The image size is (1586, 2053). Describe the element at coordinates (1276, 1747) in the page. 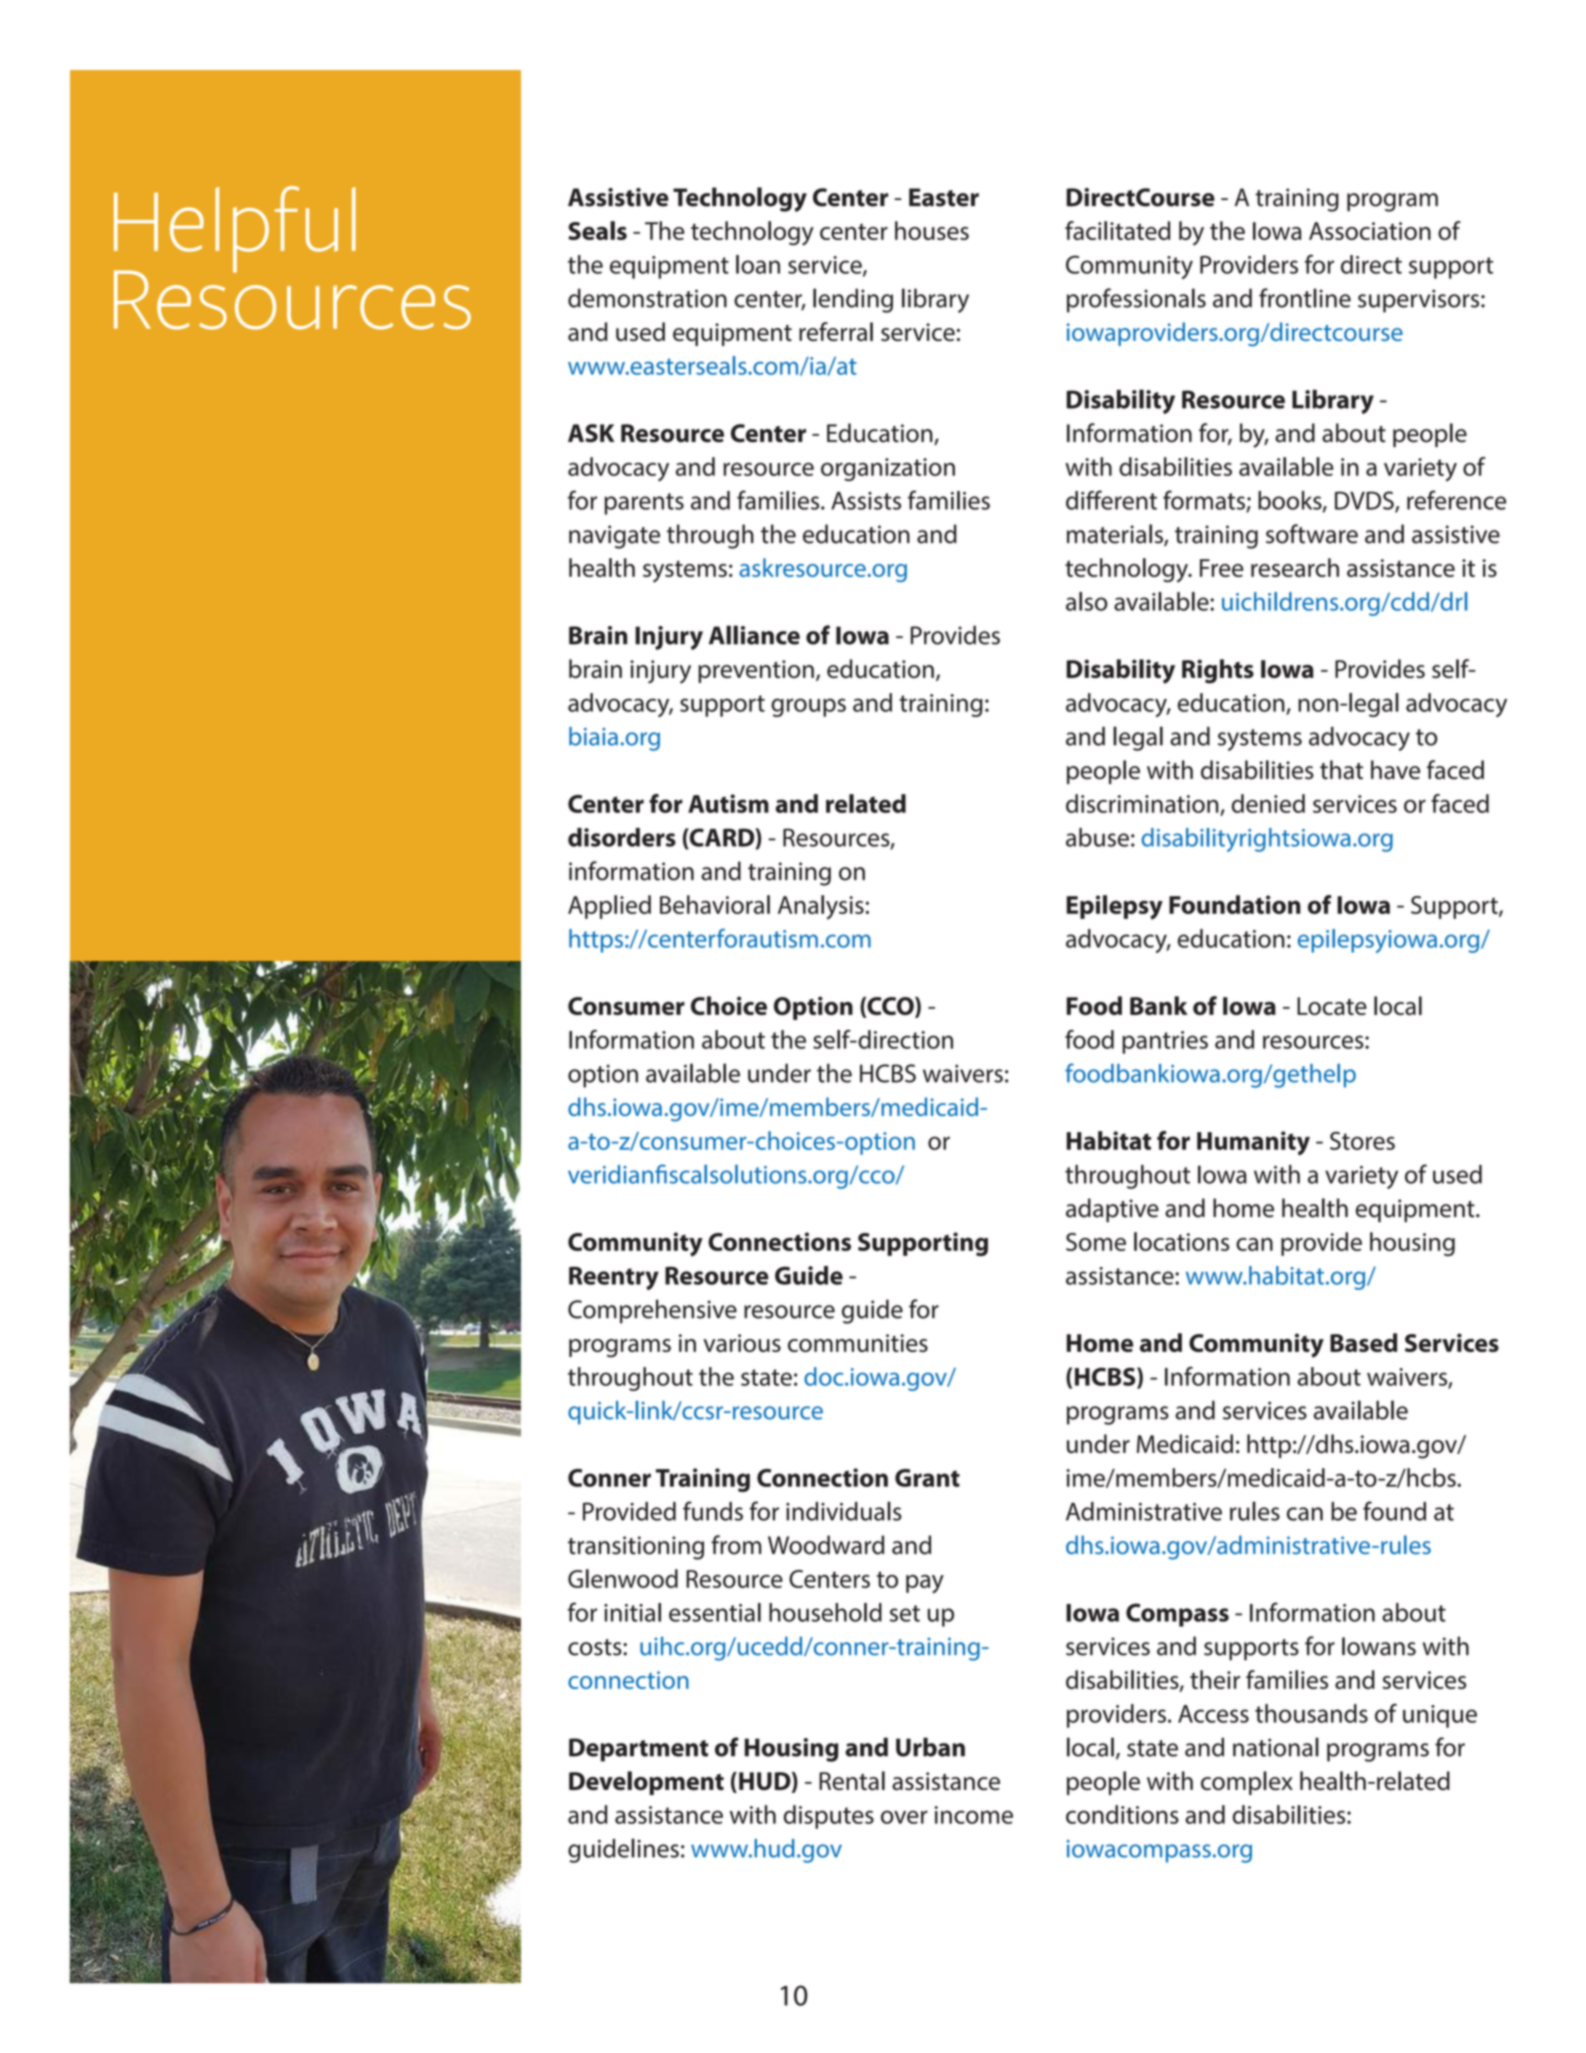

I see `national` at that location.
